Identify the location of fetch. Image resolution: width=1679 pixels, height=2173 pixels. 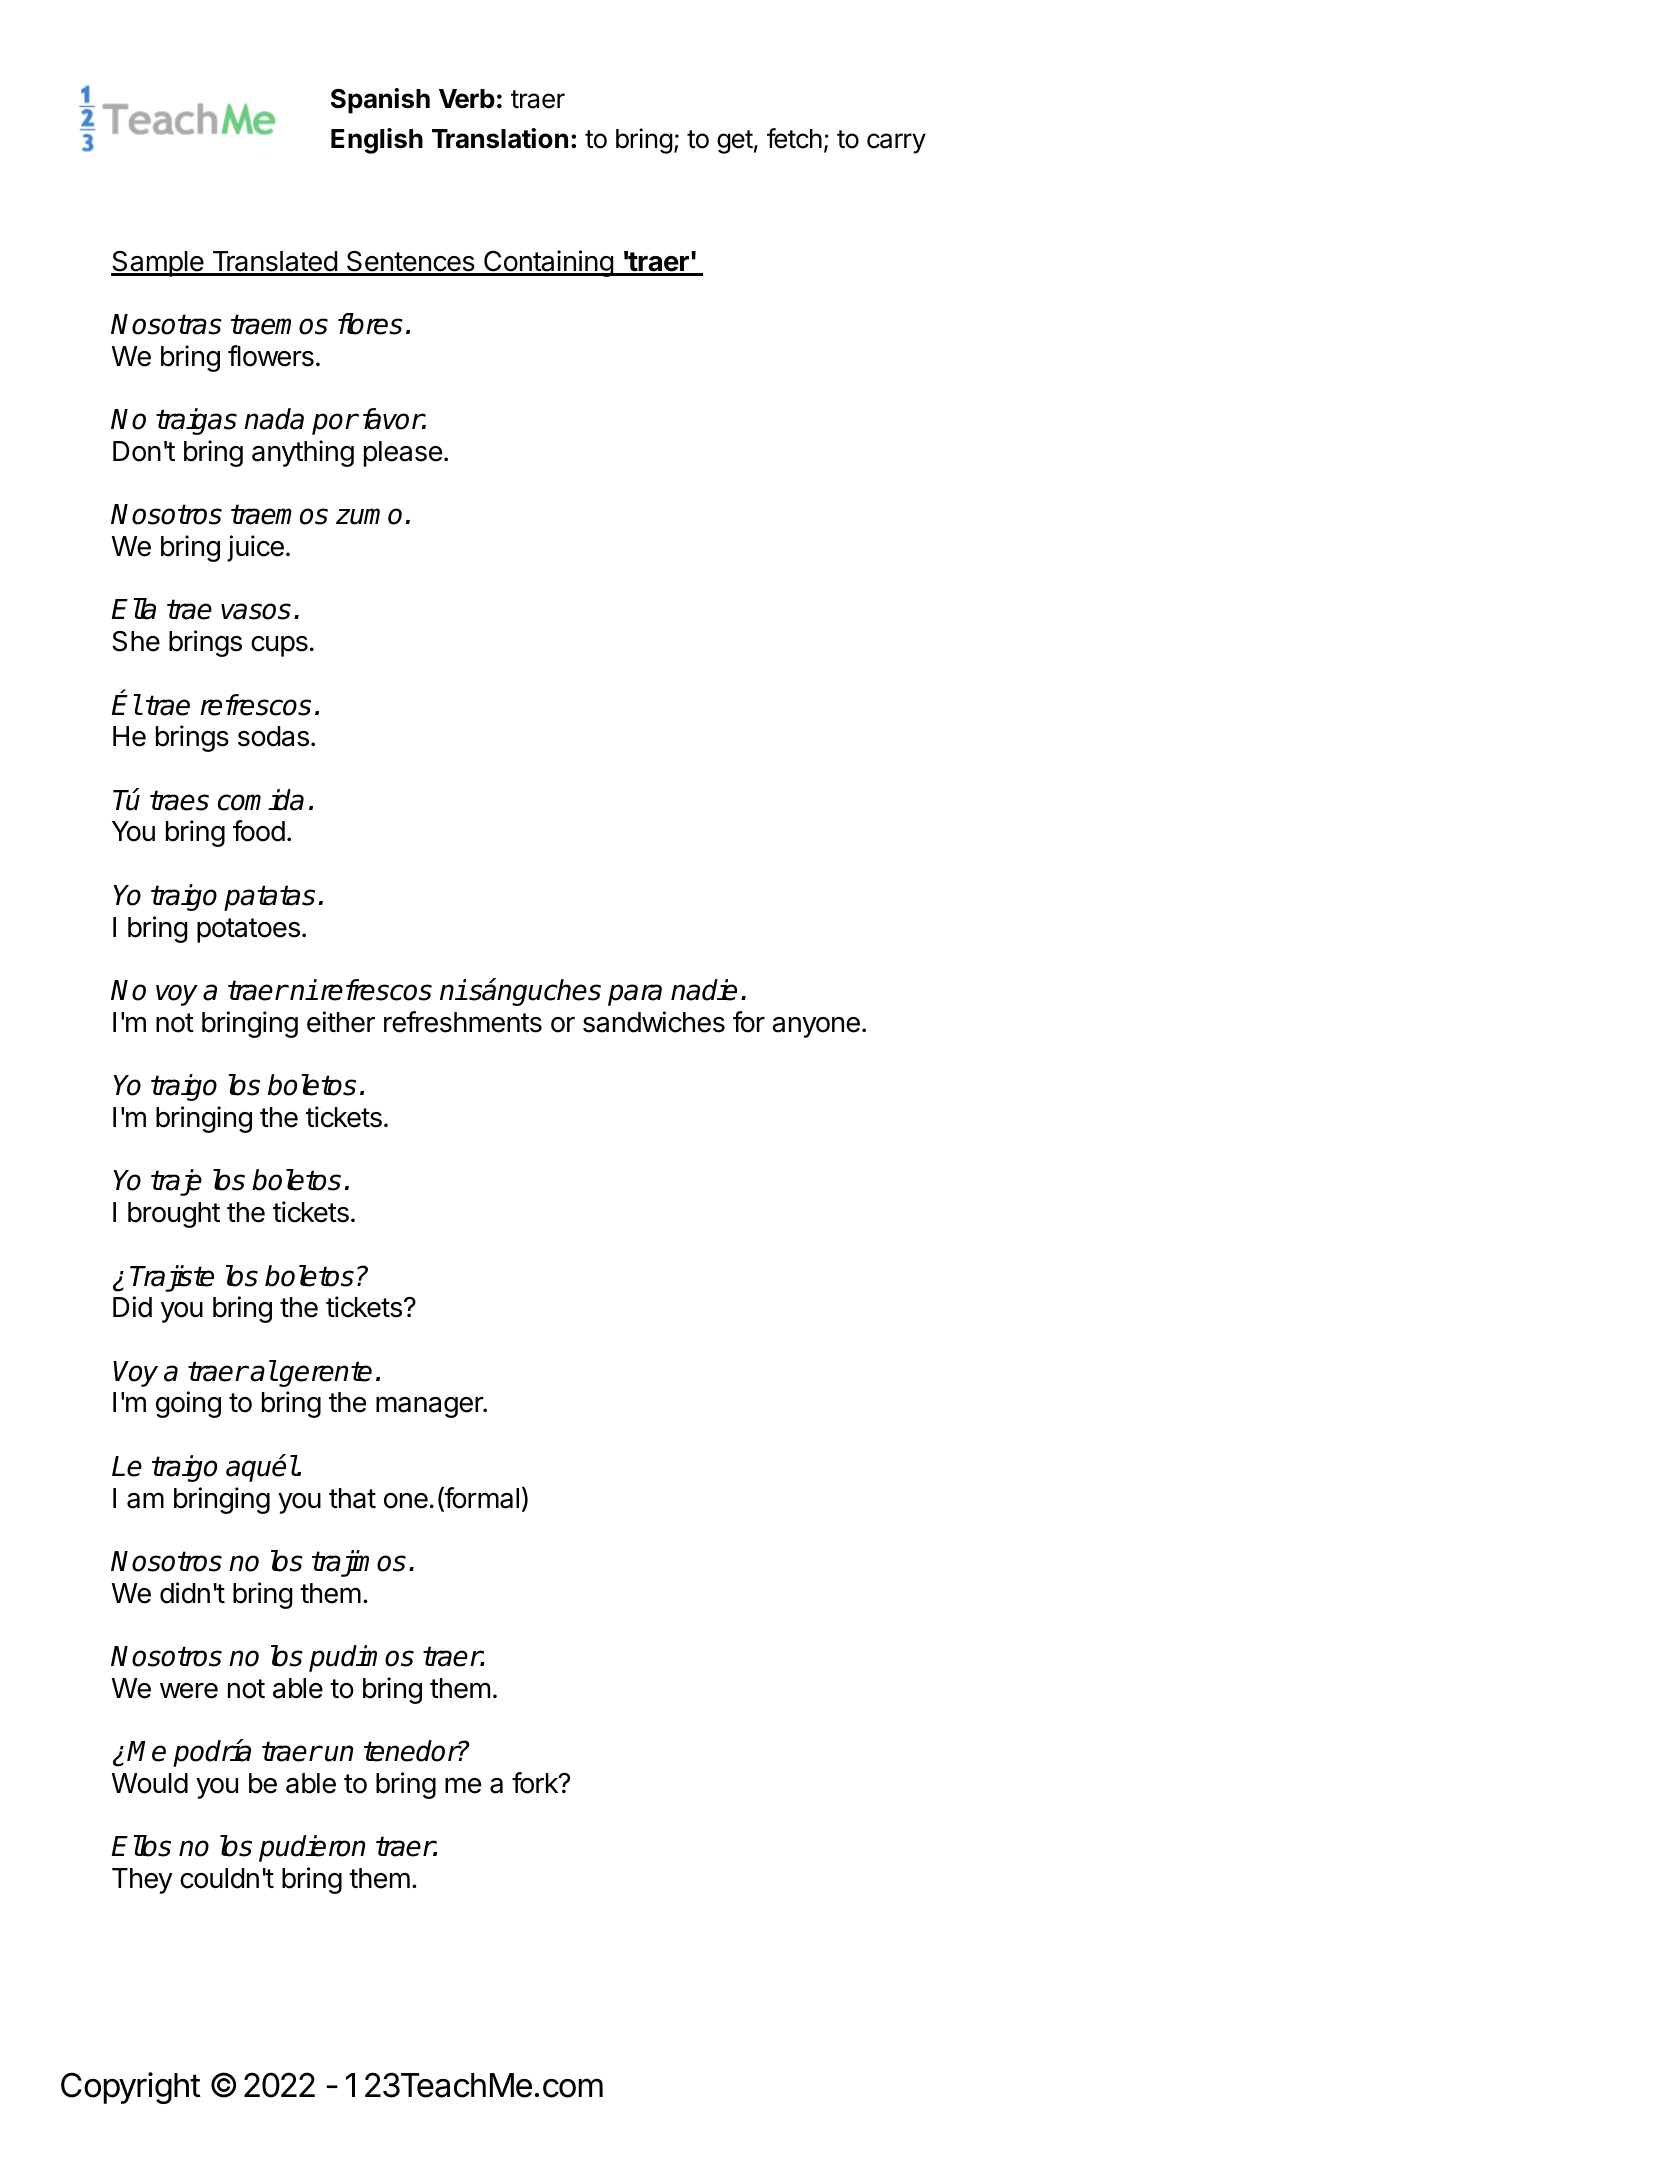
(794, 138).
